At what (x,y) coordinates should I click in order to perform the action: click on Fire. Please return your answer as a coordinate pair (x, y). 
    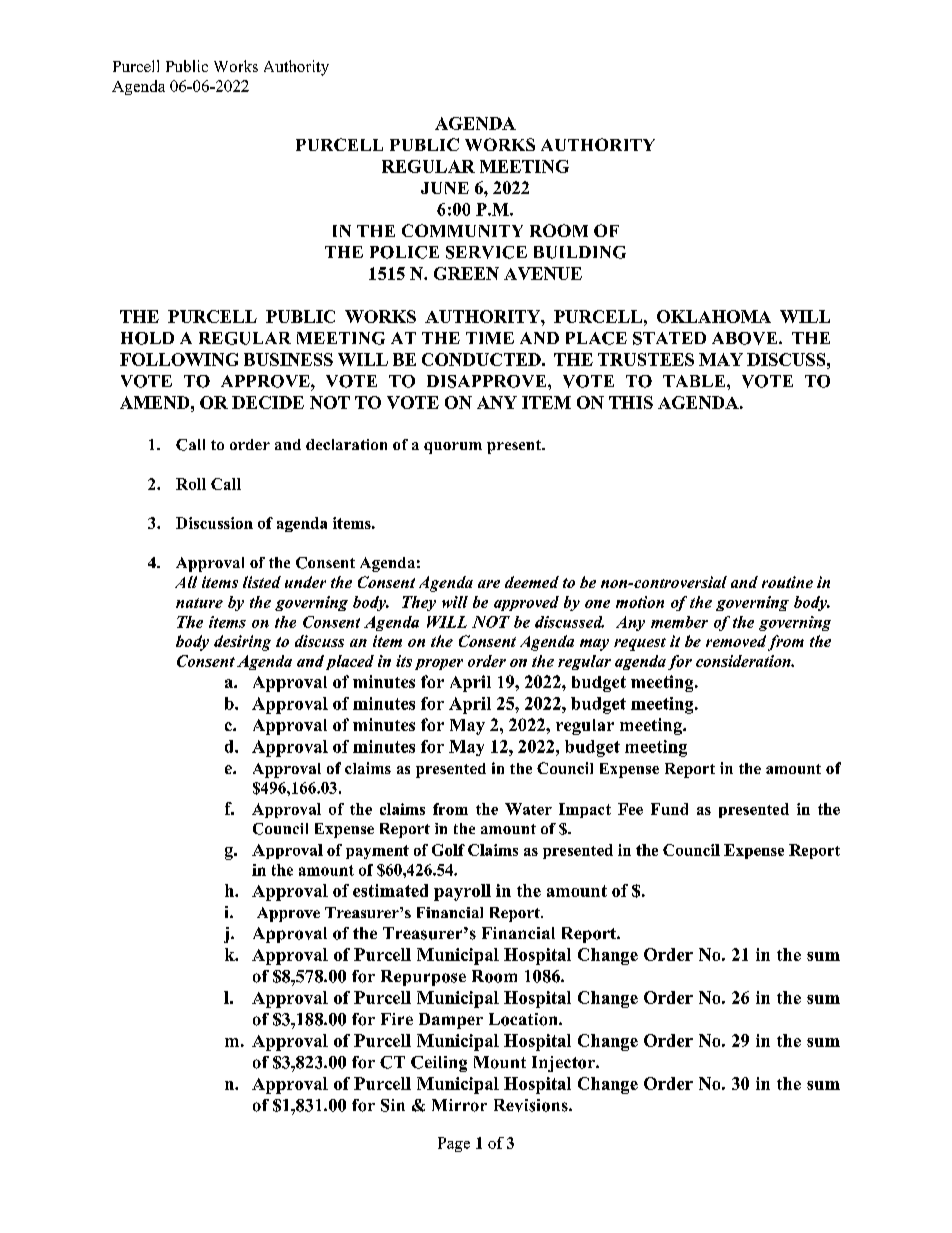
    Looking at the image, I should click on (397, 1019).
